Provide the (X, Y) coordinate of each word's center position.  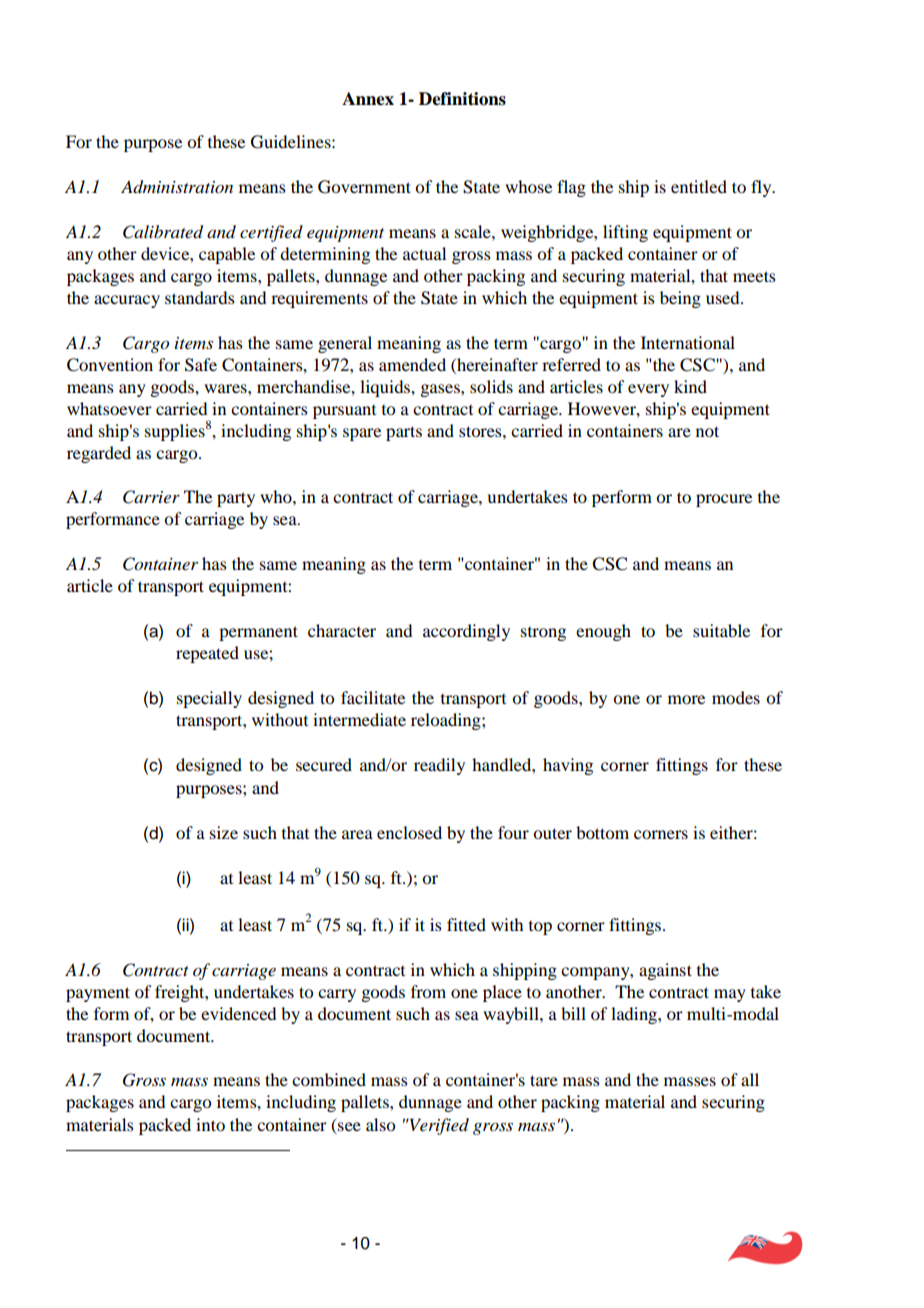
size (224, 832)
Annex (368, 99)
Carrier (151, 497)
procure (724, 500)
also (380, 1124)
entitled (699, 186)
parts (404, 433)
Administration (177, 187)
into (210, 1124)
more (686, 699)
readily (439, 766)
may (730, 995)
